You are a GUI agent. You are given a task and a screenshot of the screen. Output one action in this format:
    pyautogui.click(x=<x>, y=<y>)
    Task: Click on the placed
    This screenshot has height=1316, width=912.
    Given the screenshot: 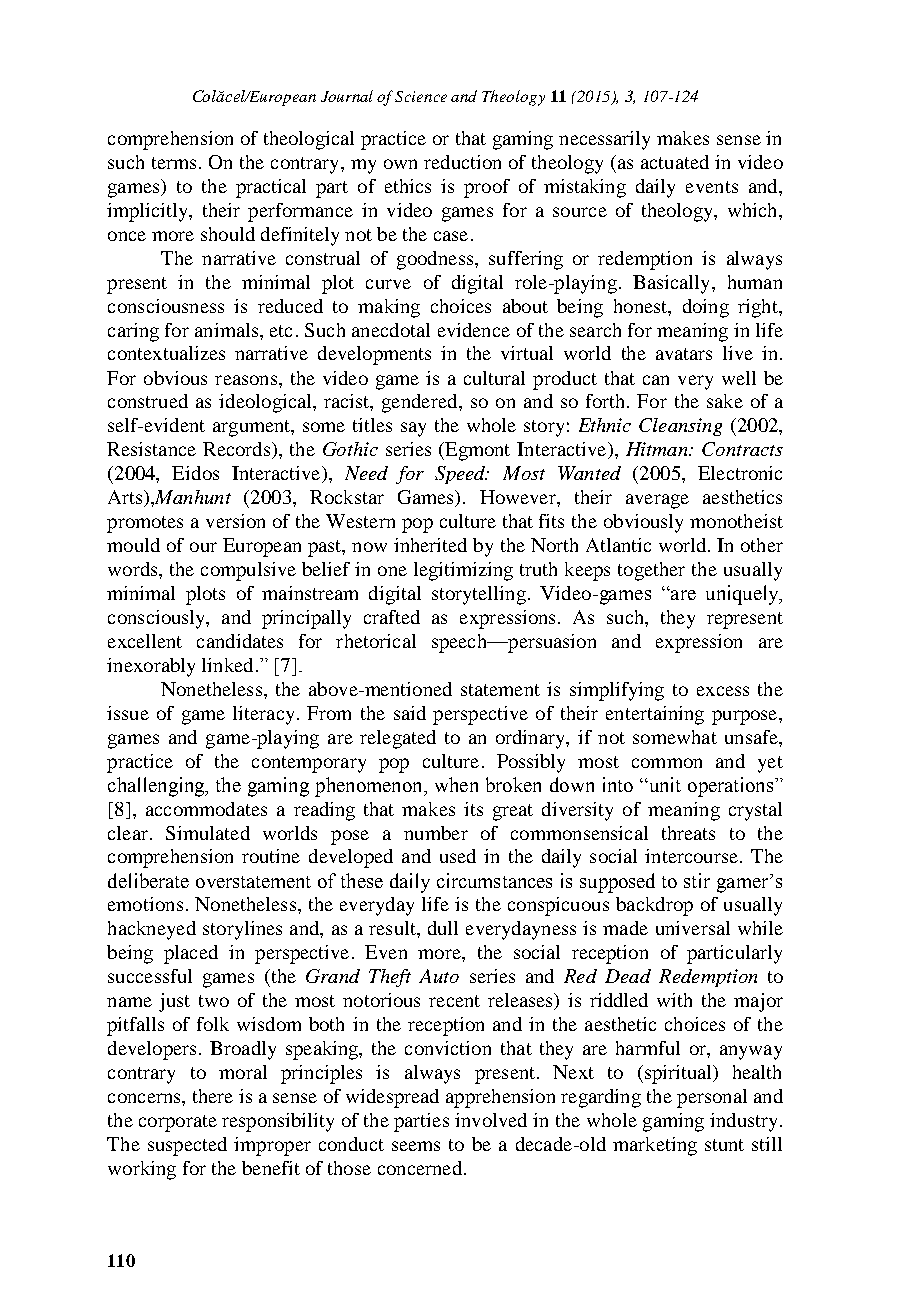 What is the action you would take?
    pyautogui.click(x=191, y=954)
